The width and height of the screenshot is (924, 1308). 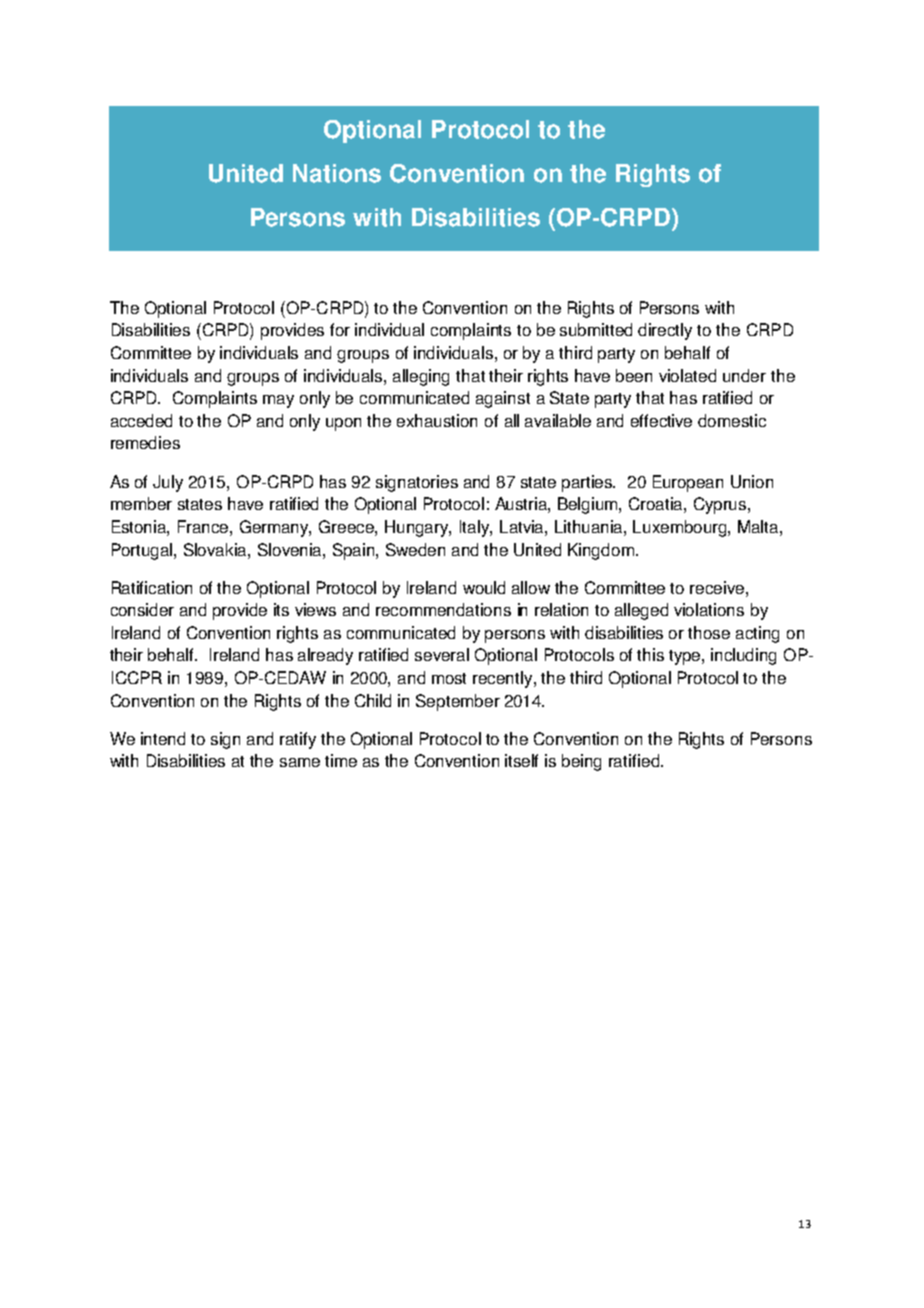 What do you see at coordinates (143, 551) in the screenshot?
I see `Portugal` at bounding box center [143, 551].
